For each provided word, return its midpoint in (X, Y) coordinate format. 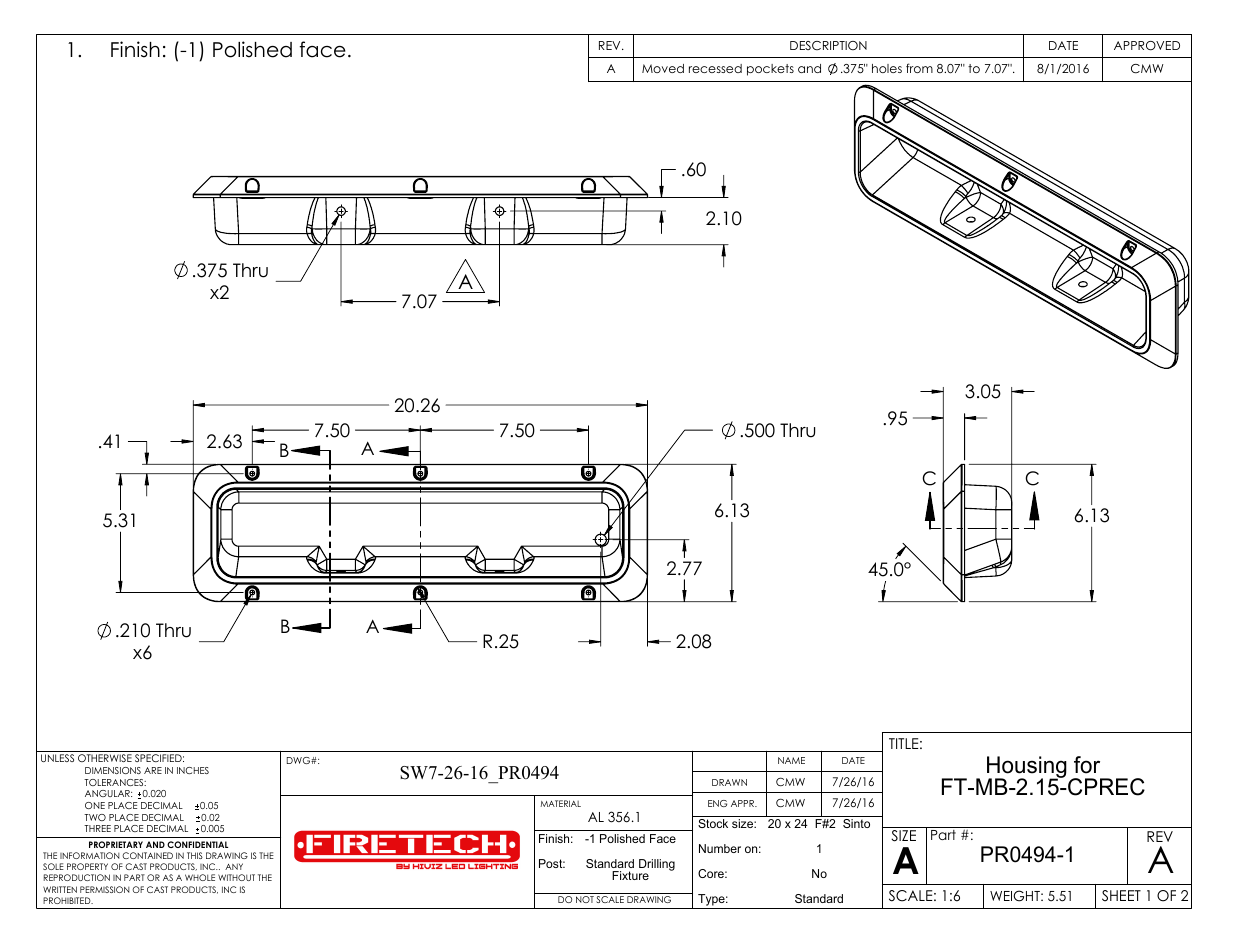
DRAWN (729, 782)
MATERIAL (560, 803)
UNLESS (57, 758)
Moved (663, 68)
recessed (715, 68)
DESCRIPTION (828, 46)
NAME (791, 760)
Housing (1027, 768)
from (919, 68)
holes (887, 68)
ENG (717, 803)
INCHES (193, 770)
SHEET (1121, 895)
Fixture (630, 875)
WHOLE (200, 877)
